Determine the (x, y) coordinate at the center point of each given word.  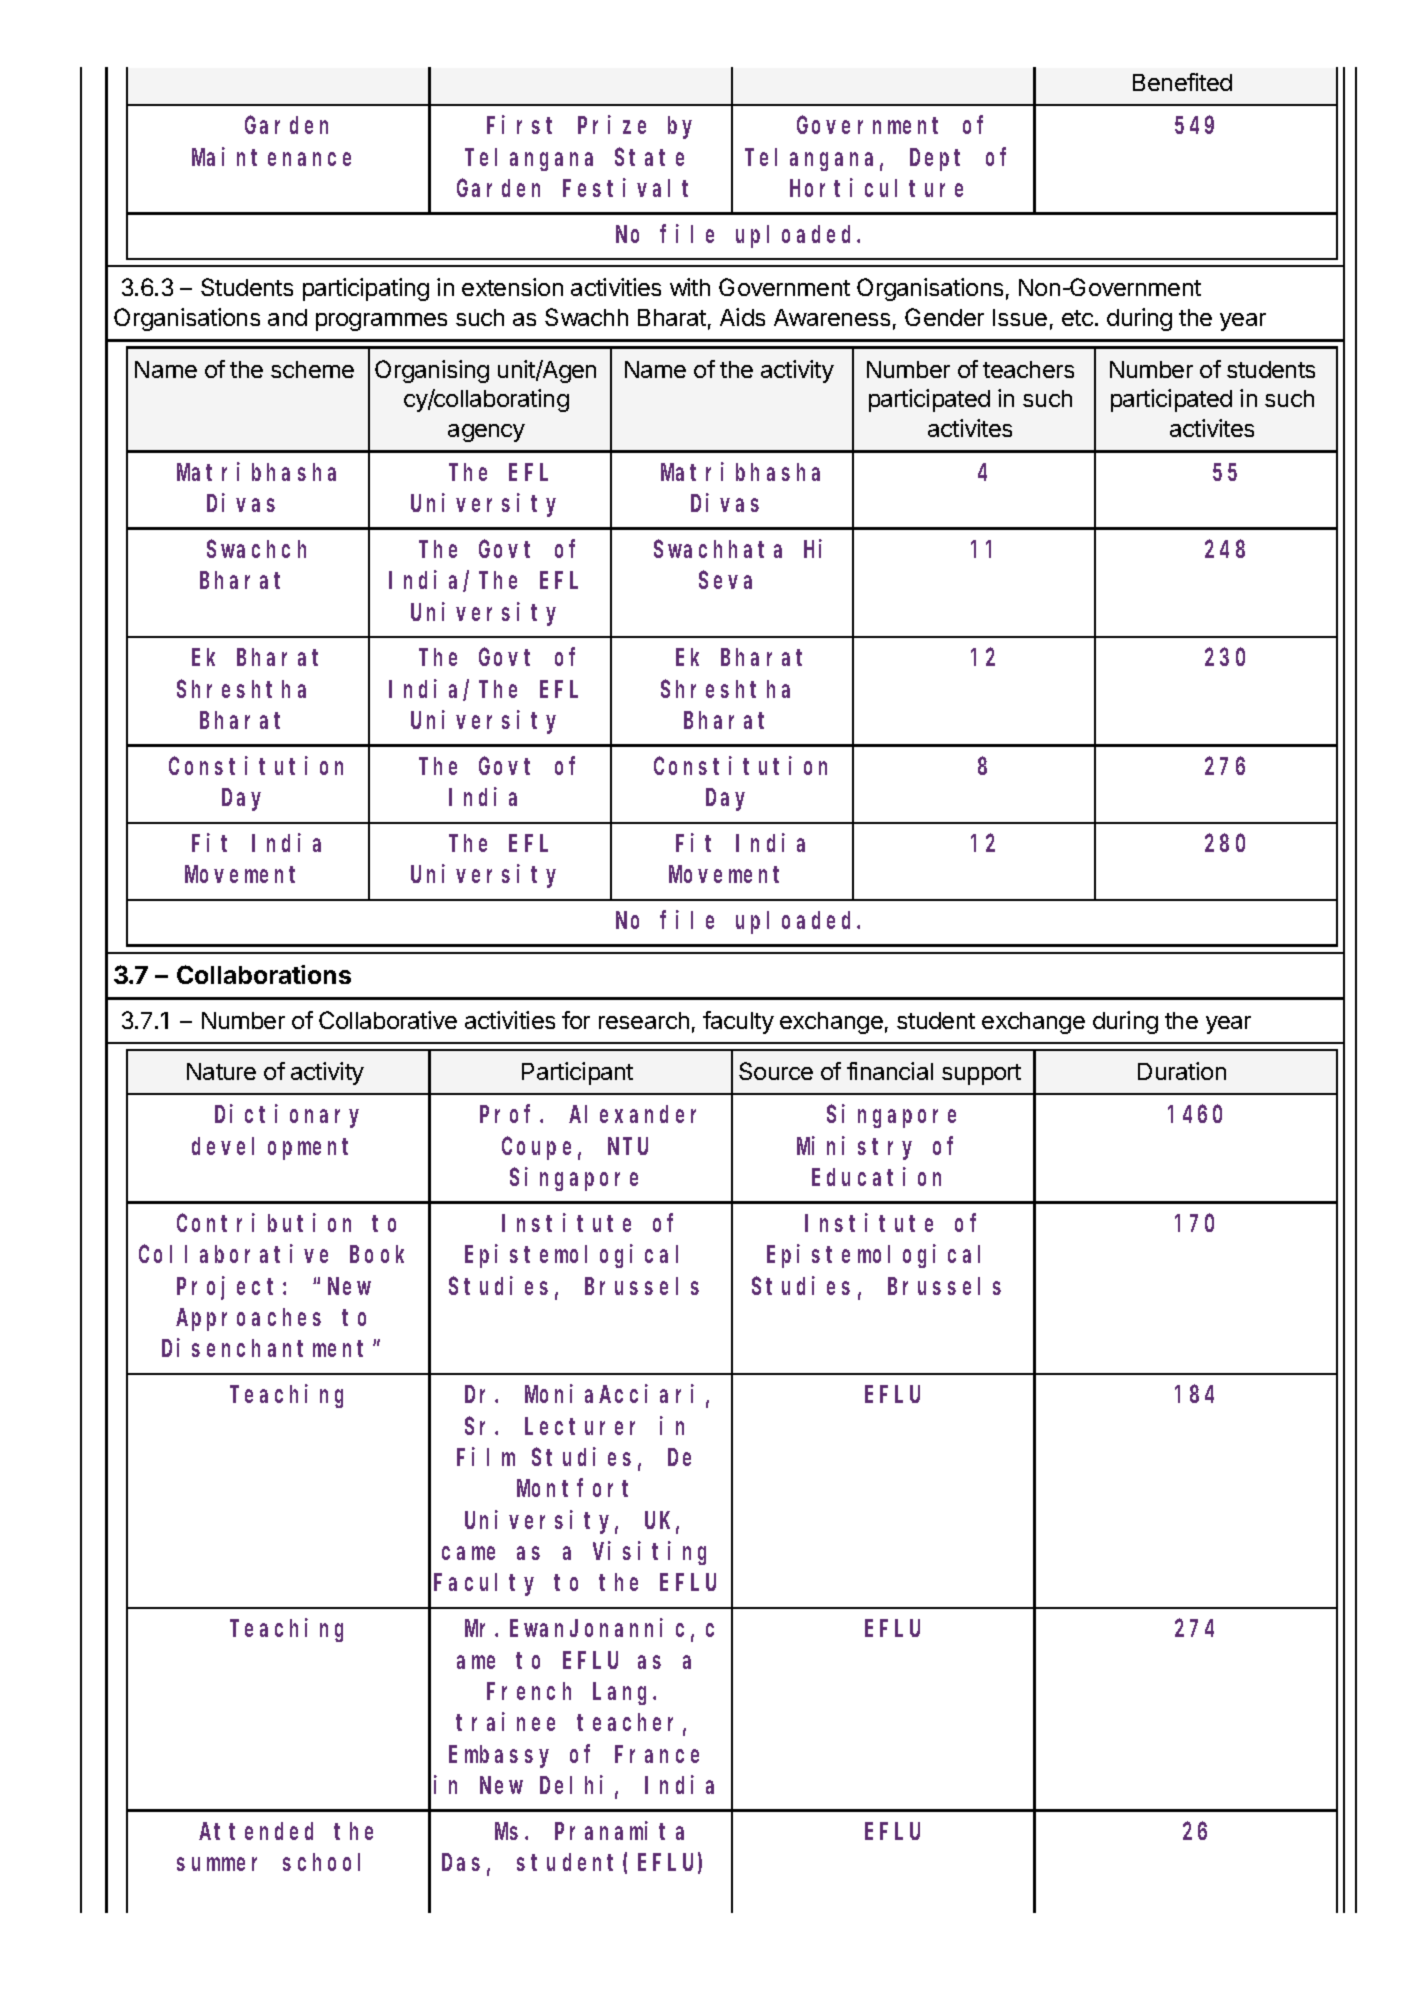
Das (461, 1863)
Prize (612, 125)
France (657, 1755)
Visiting (649, 1553)
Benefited (1182, 82)
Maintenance (271, 156)
